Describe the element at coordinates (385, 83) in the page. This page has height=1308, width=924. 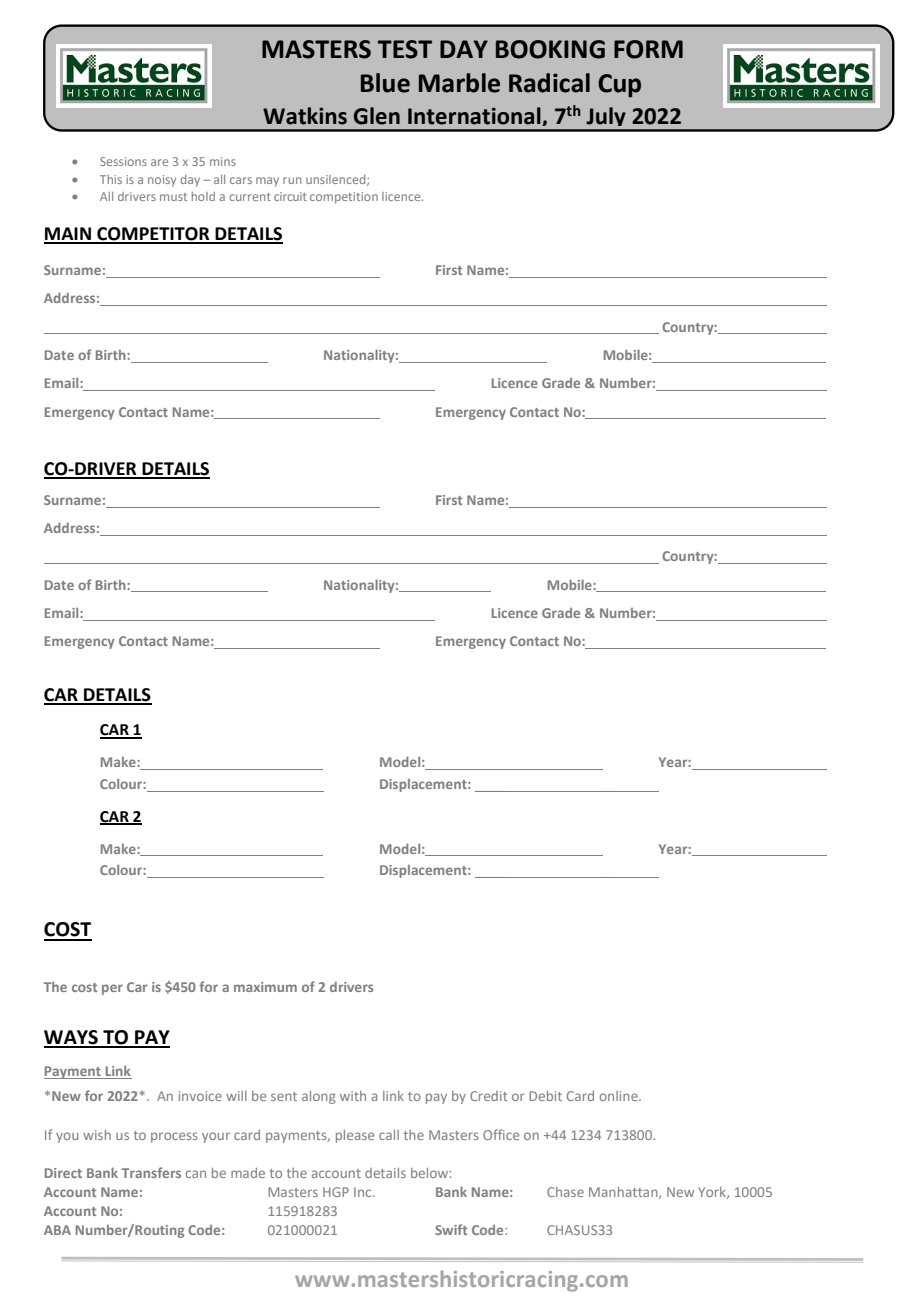
I see `Blue` at that location.
